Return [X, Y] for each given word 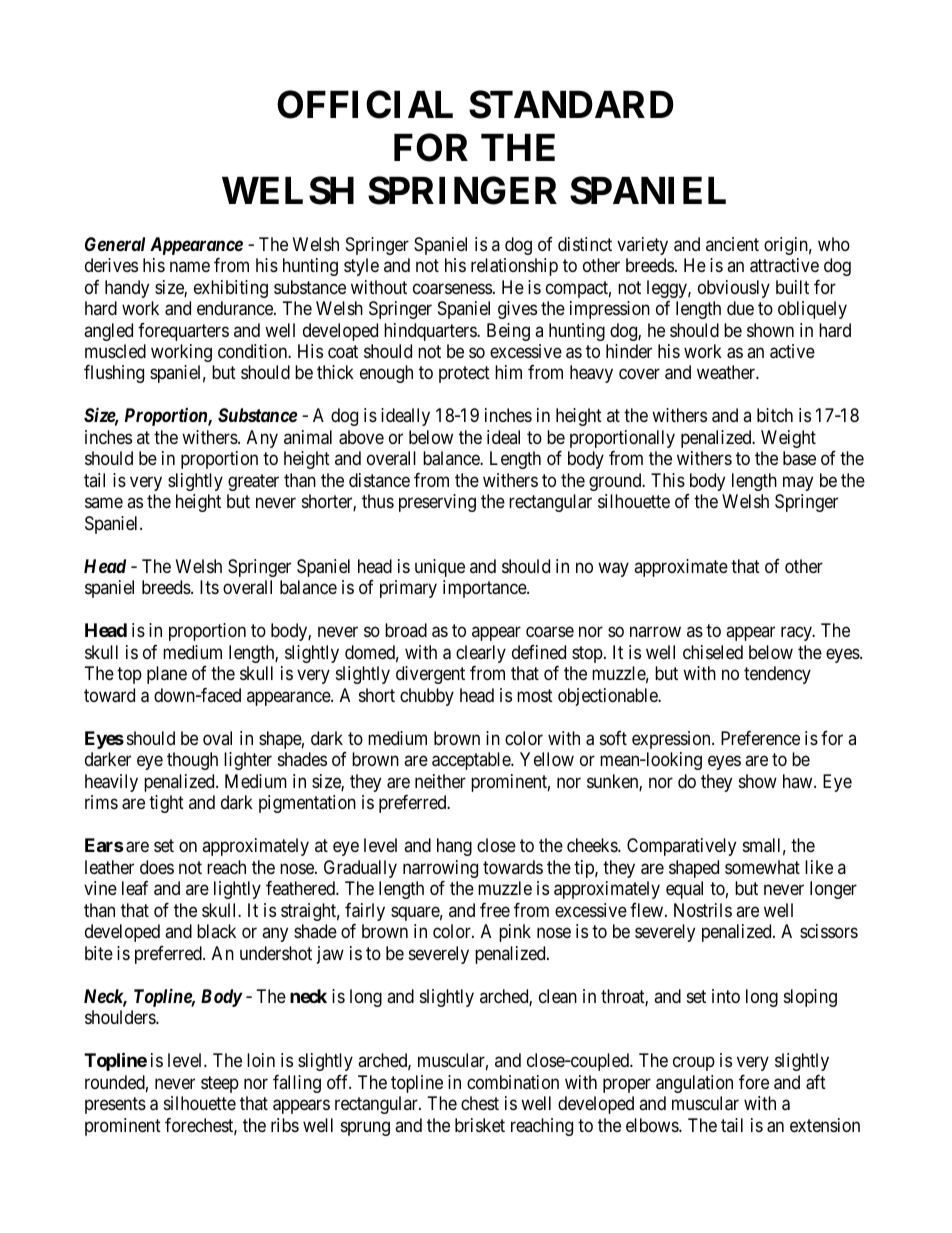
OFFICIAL [365, 104]
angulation [694, 1084]
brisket [480, 1125]
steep [220, 1084]
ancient [732, 244]
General [115, 244]
